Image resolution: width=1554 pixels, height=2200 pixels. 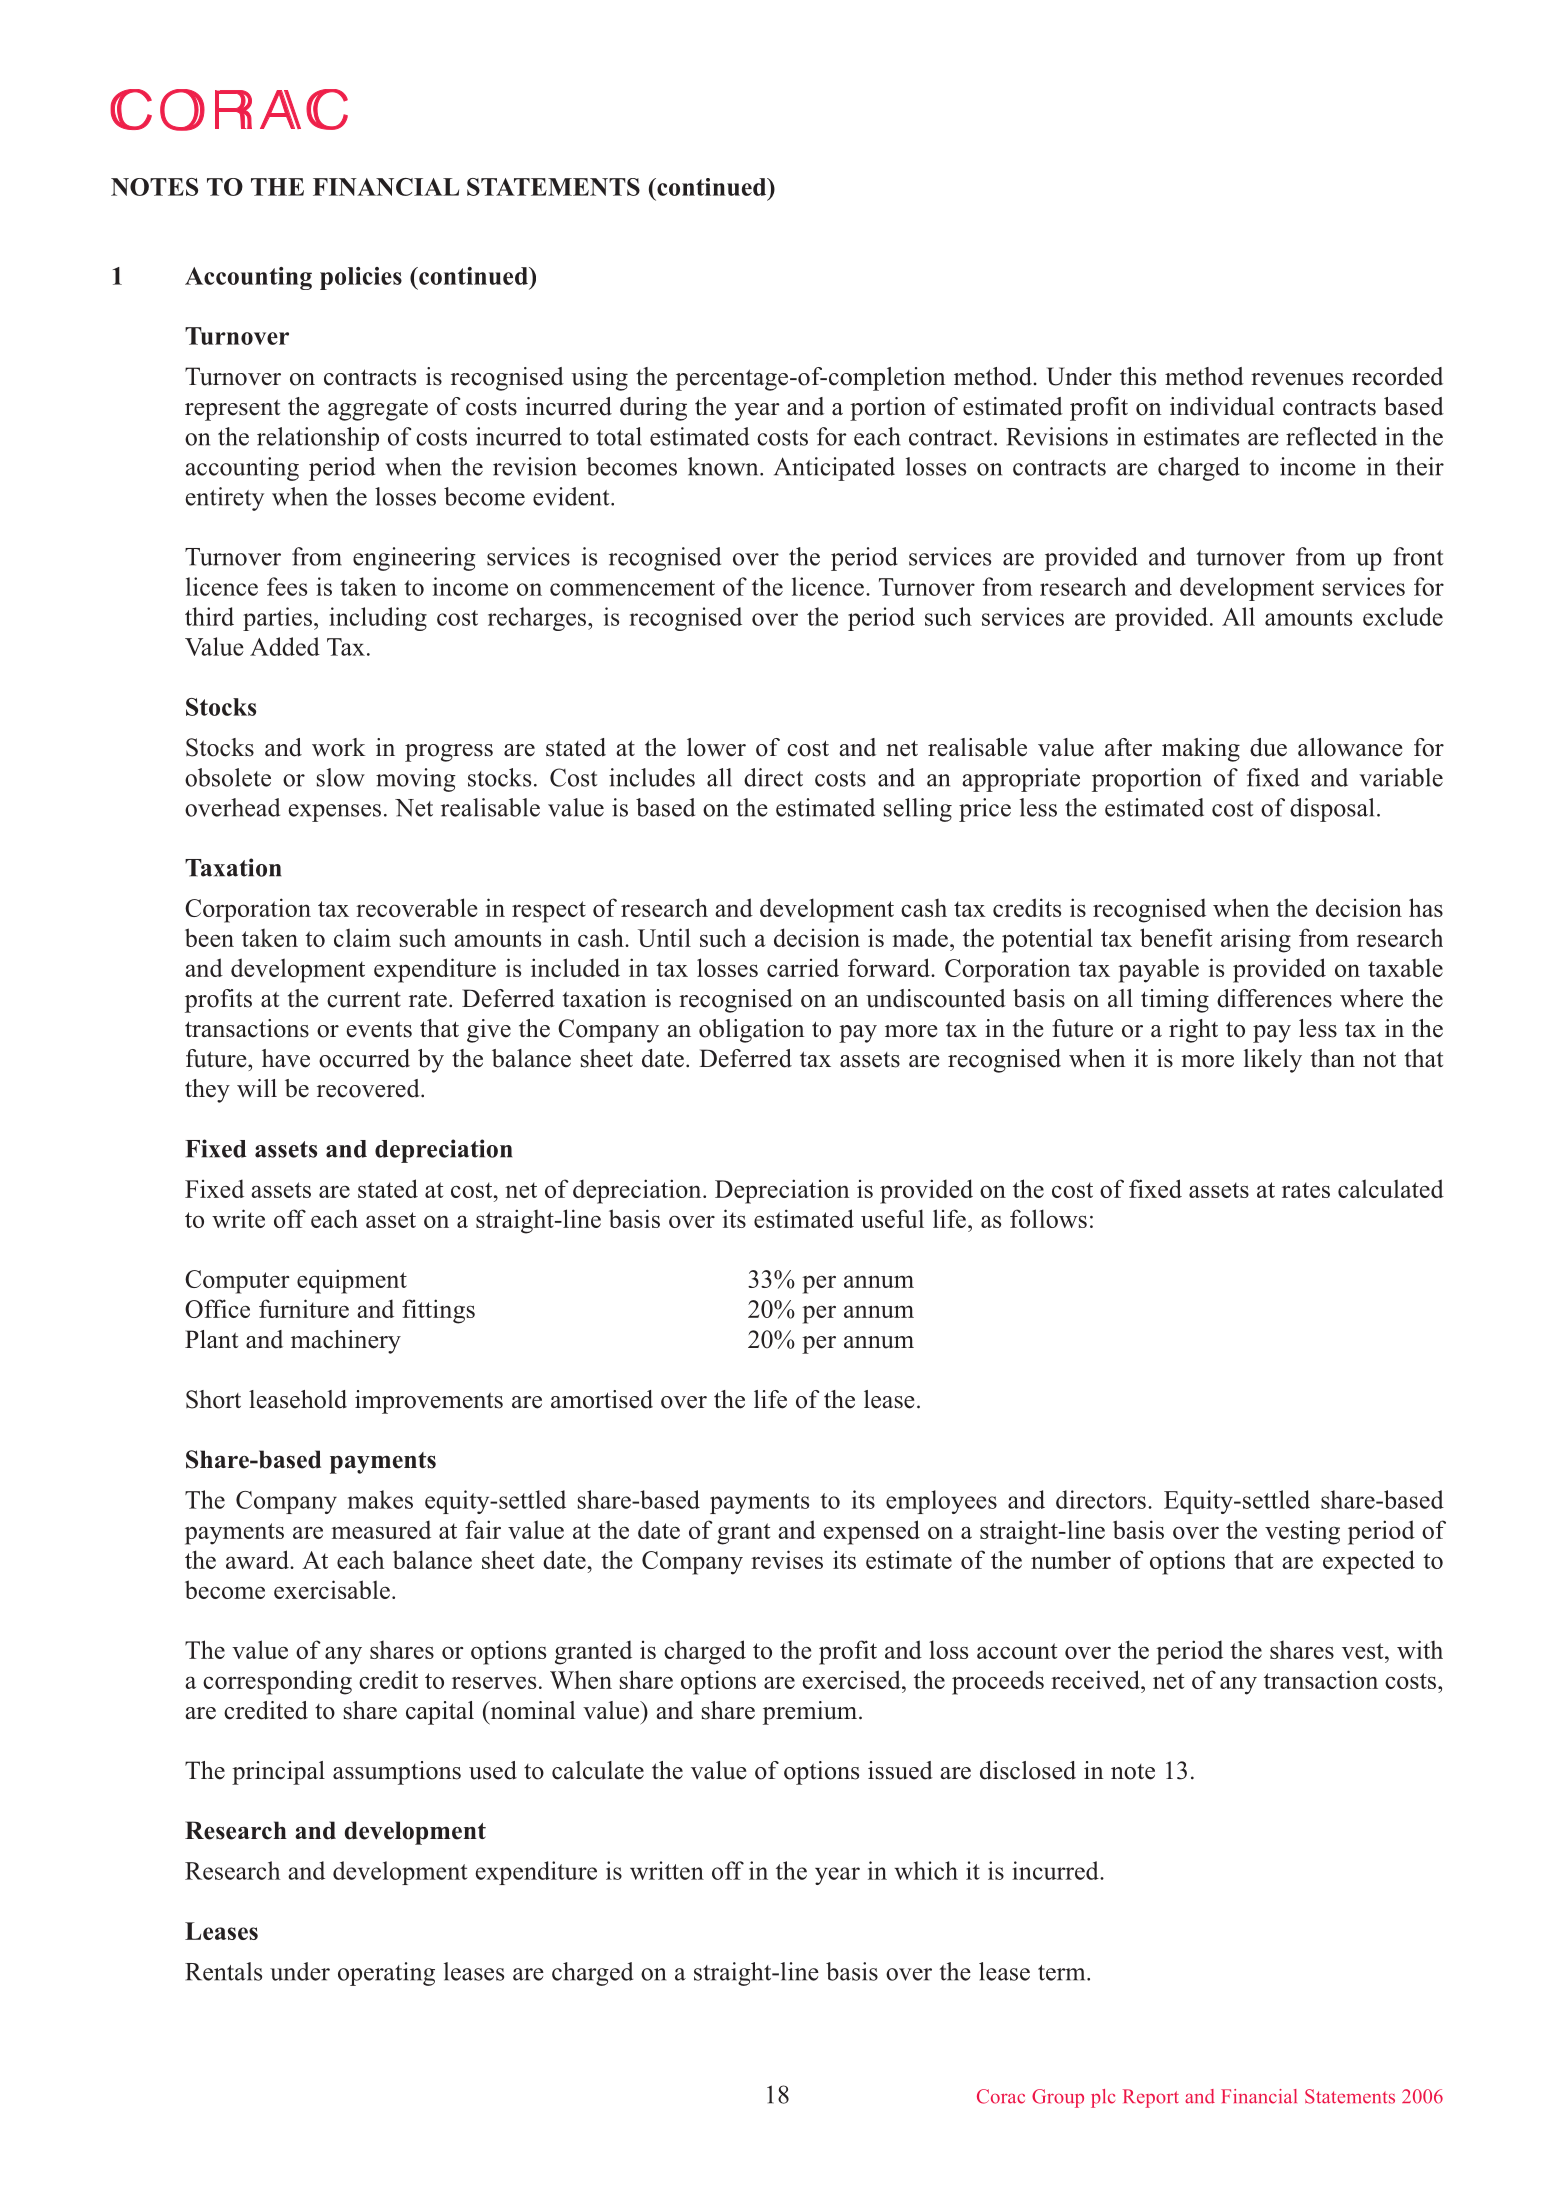 I want to click on Anticipated, so click(x=834, y=469).
